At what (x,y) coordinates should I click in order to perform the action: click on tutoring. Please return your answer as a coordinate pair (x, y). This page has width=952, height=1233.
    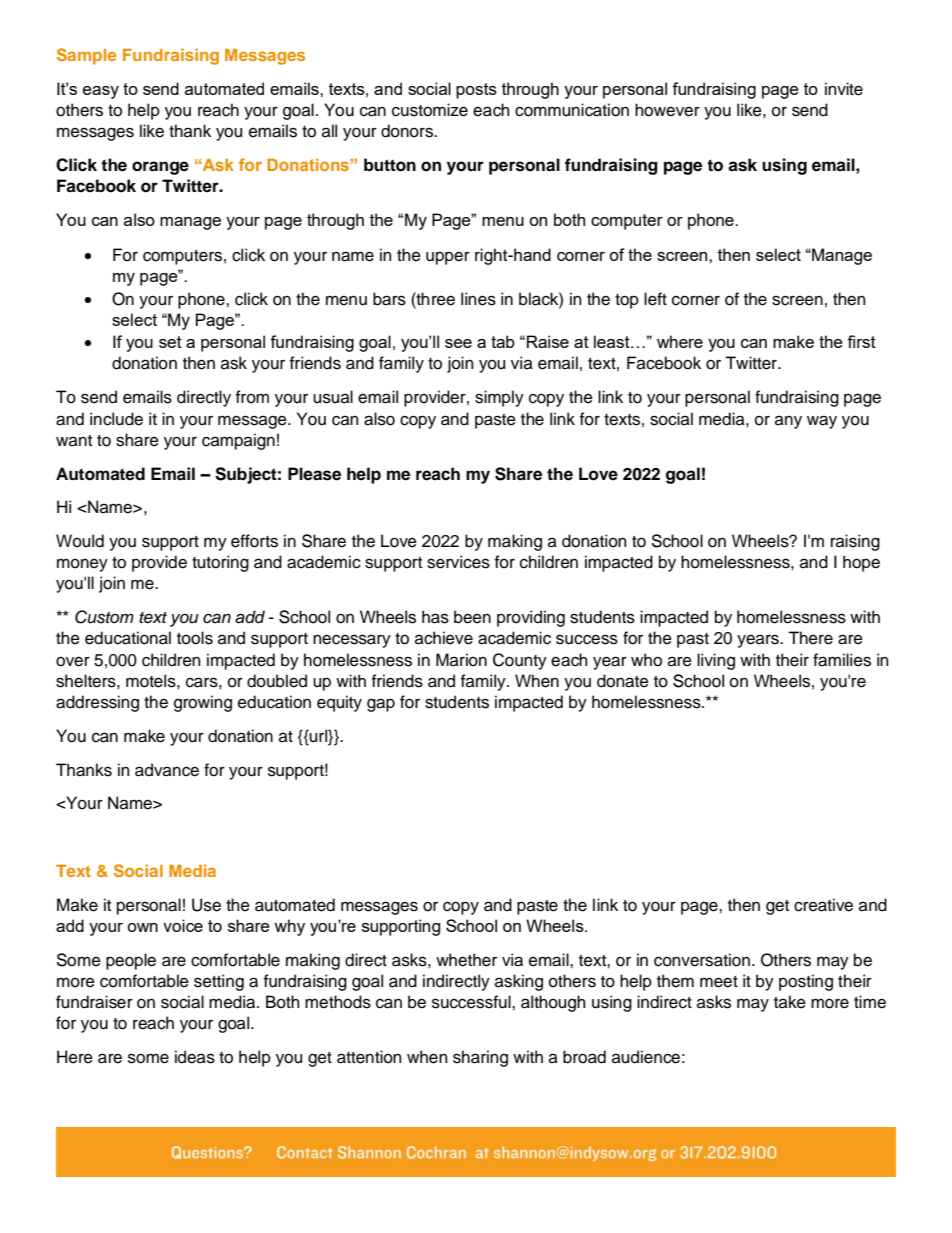
    Looking at the image, I should click on (220, 563).
